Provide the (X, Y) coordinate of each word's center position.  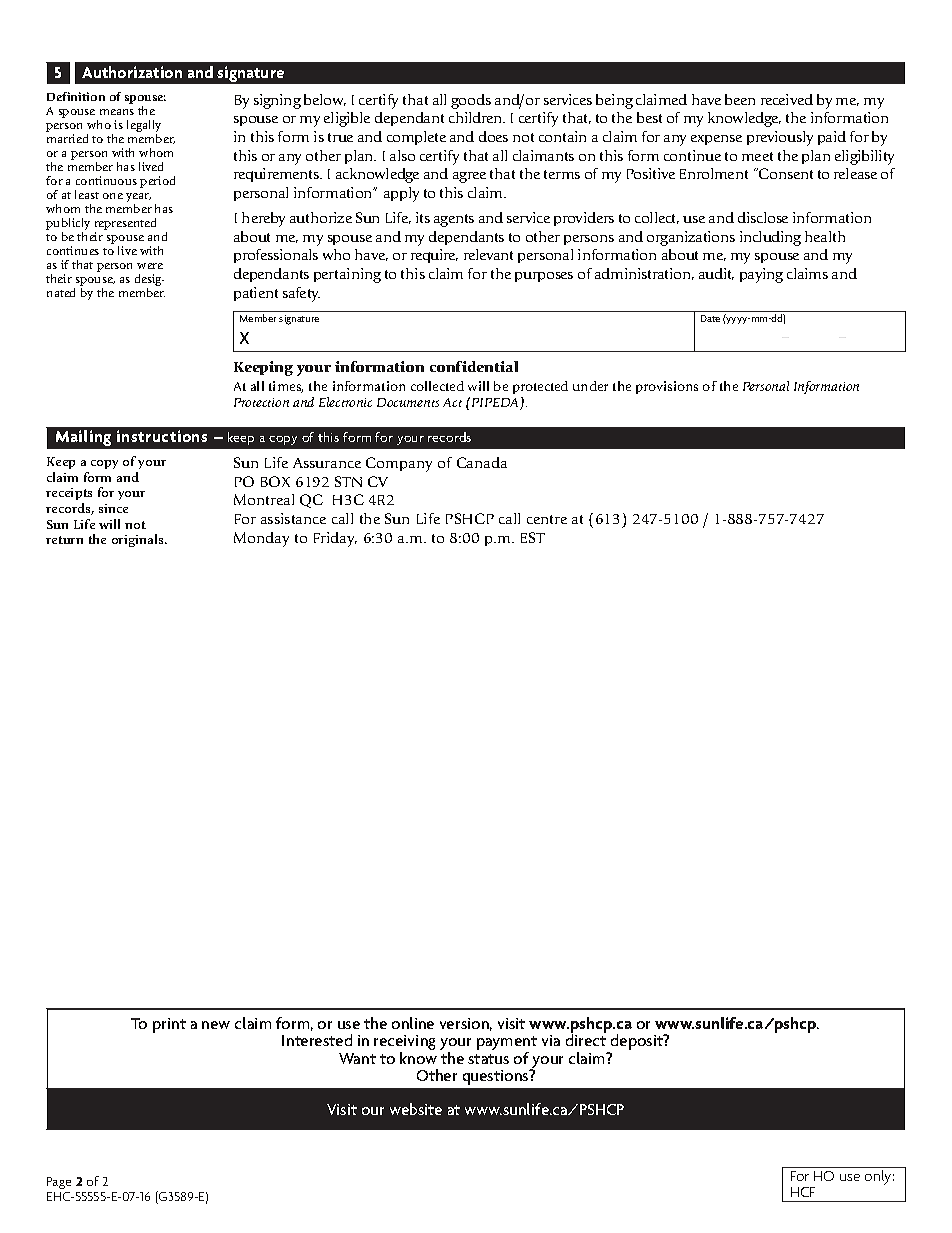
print (169, 1025)
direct (586, 1039)
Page (59, 1183)
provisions (667, 387)
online (413, 1023)
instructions (162, 436)
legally (144, 127)
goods (471, 101)
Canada (482, 462)
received (787, 99)
